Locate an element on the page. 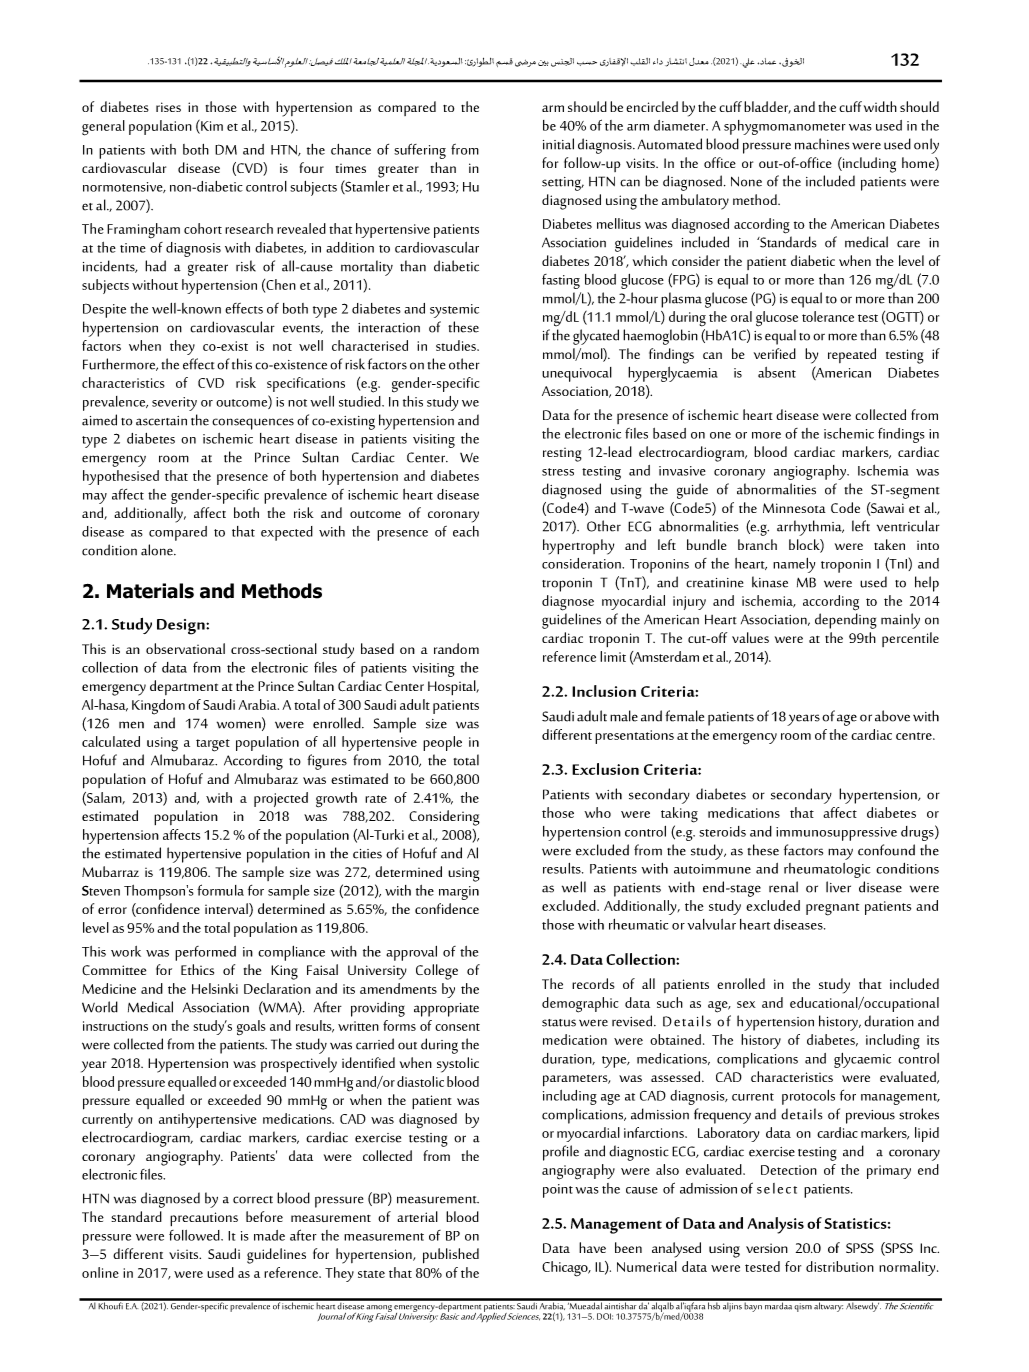 The height and width of the document is (1372, 1029). Kim is located at coordinates (211, 125).
